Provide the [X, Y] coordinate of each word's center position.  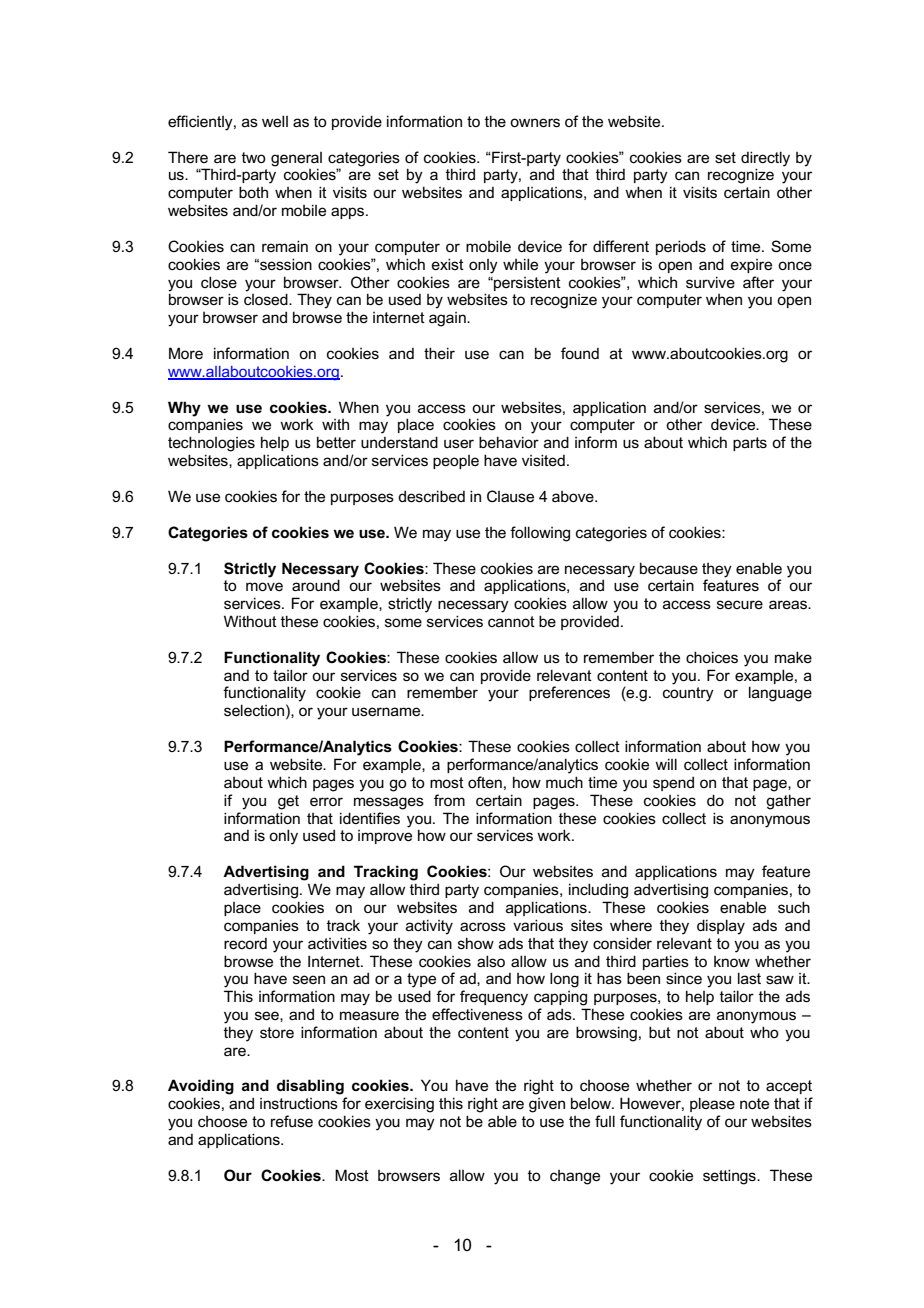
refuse [292, 1121]
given [547, 1105]
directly [765, 159]
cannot [511, 621]
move [264, 586]
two [254, 157]
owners [535, 122]
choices [712, 657]
